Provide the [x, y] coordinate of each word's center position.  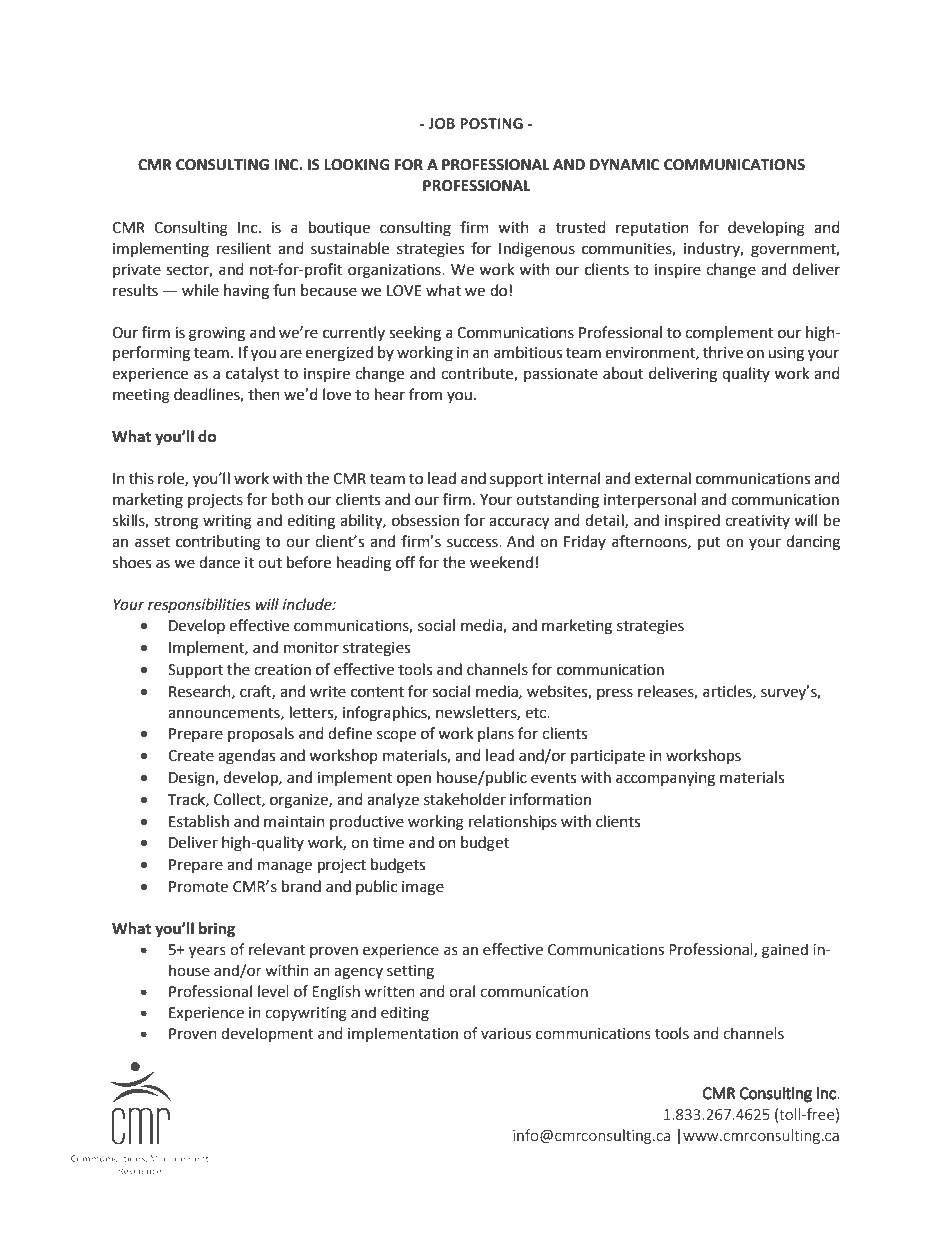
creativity [757, 522]
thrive [723, 352]
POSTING [491, 123]
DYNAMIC [624, 165]
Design [192, 779]
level [273, 991]
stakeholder [465, 799]
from [425, 394]
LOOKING [357, 165]
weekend [501, 562]
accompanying [665, 779]
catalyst [252, 374]
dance [219, 562]
